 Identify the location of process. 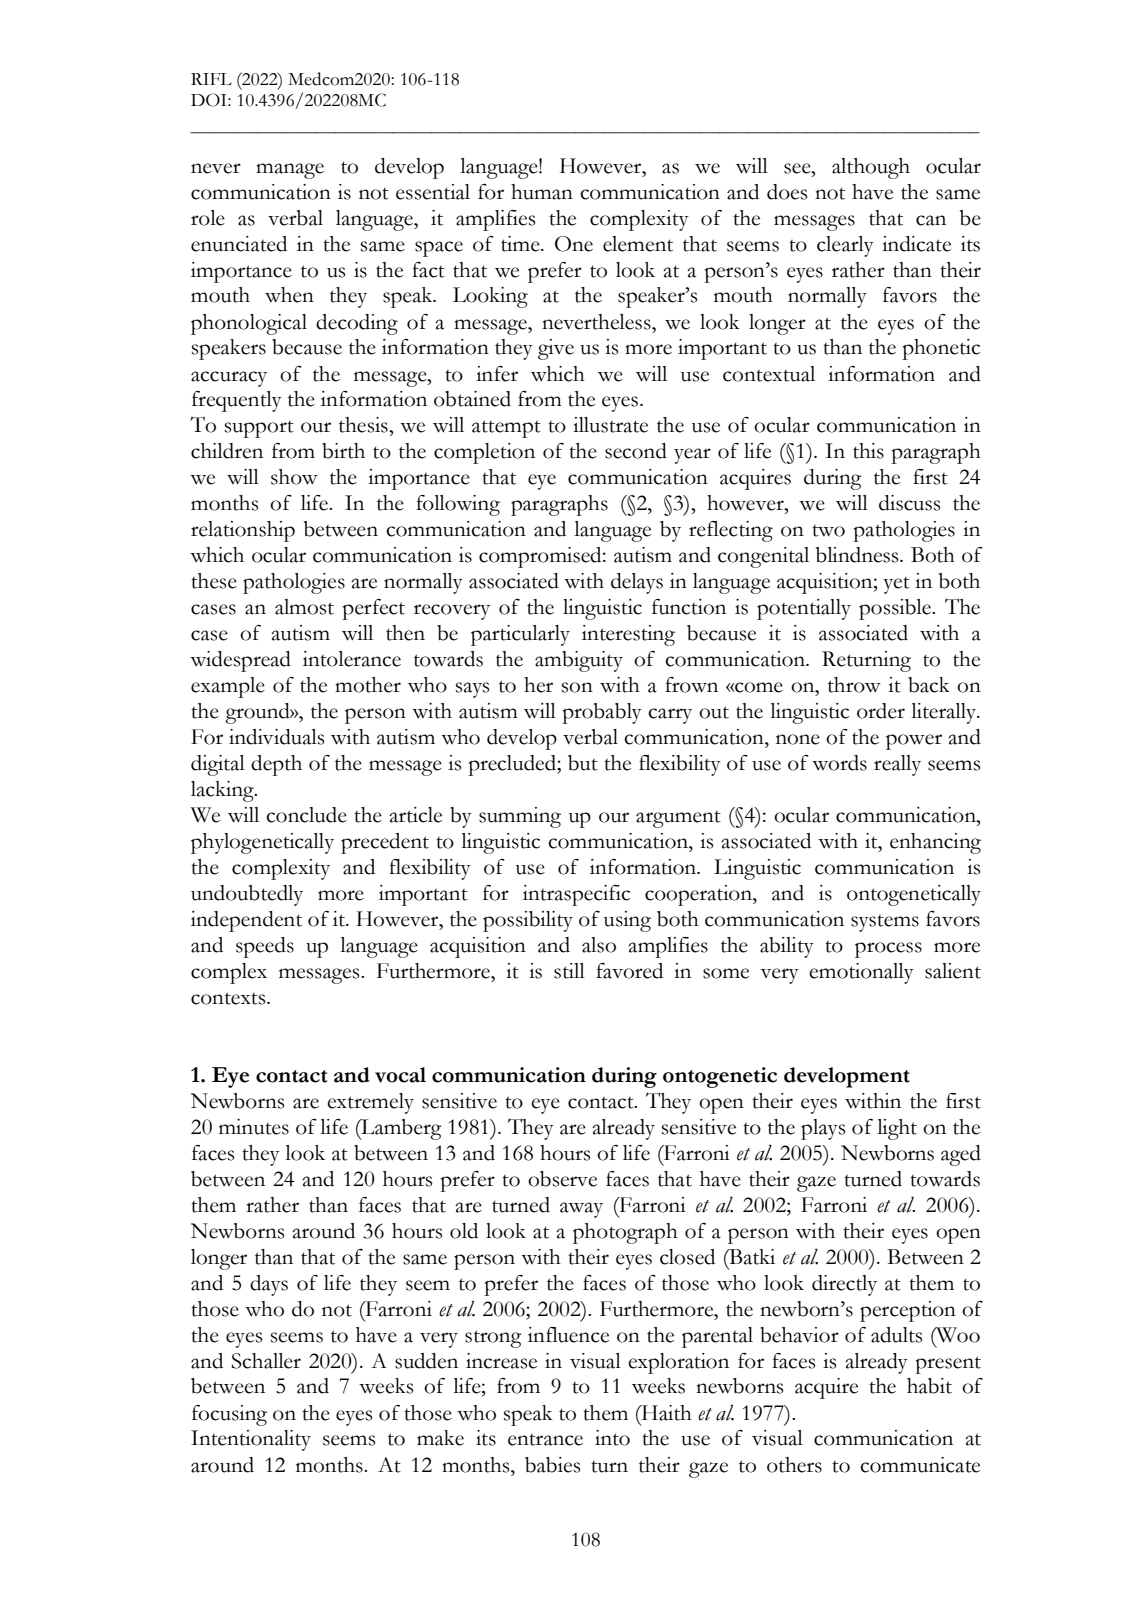
(888, 950).
